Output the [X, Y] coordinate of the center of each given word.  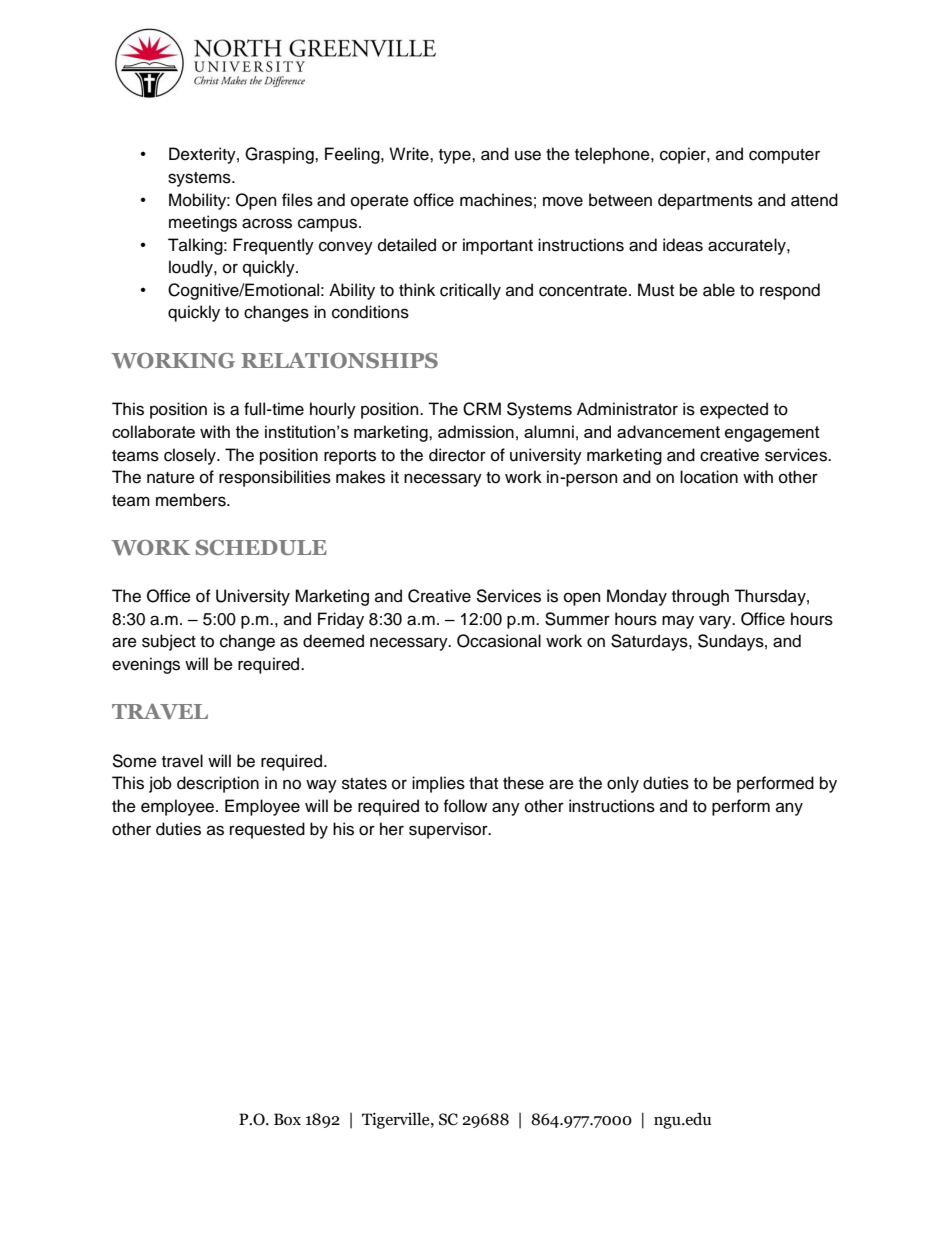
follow [465, 806]
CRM [482, 409]
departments [705, 201]
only [623, 784]
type [456, 156]
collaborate [153, 431]
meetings [203, 223]
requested [267, 830]
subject [169, 642]
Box [287, 1119]
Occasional [499, 641]
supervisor [449, 830]
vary [716, 622]
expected [734, 410]
